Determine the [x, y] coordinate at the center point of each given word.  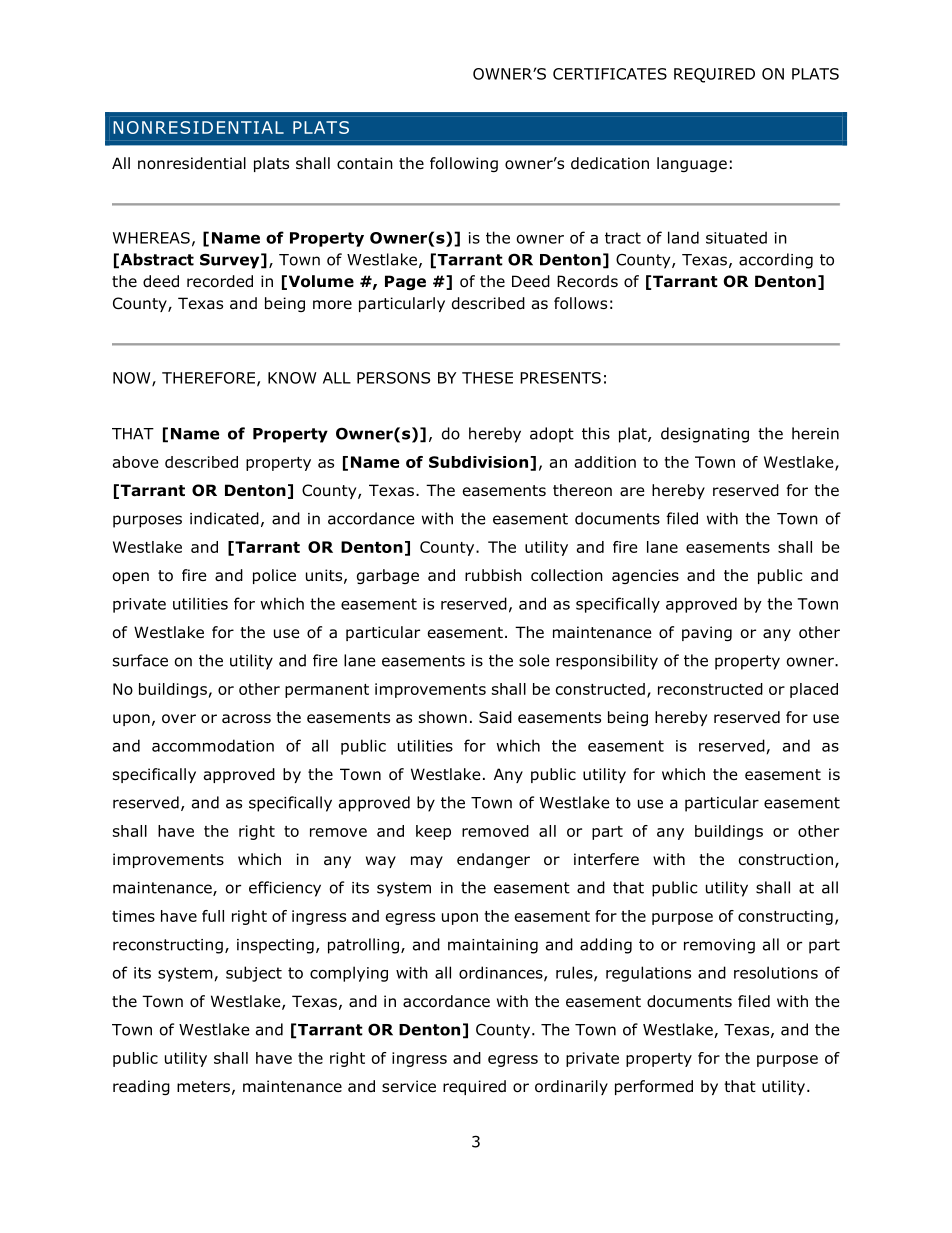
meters [203, 1086]
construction [786, 859]
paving [707, 633]
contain [365, 163]
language [692, 164]
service [409, 1086]
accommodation [213, 745]
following [464, 164]
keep [433, 832]
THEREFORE [208, 378]
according [776, 261]
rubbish [493, 575]
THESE [487, 378]
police [274, 576]
